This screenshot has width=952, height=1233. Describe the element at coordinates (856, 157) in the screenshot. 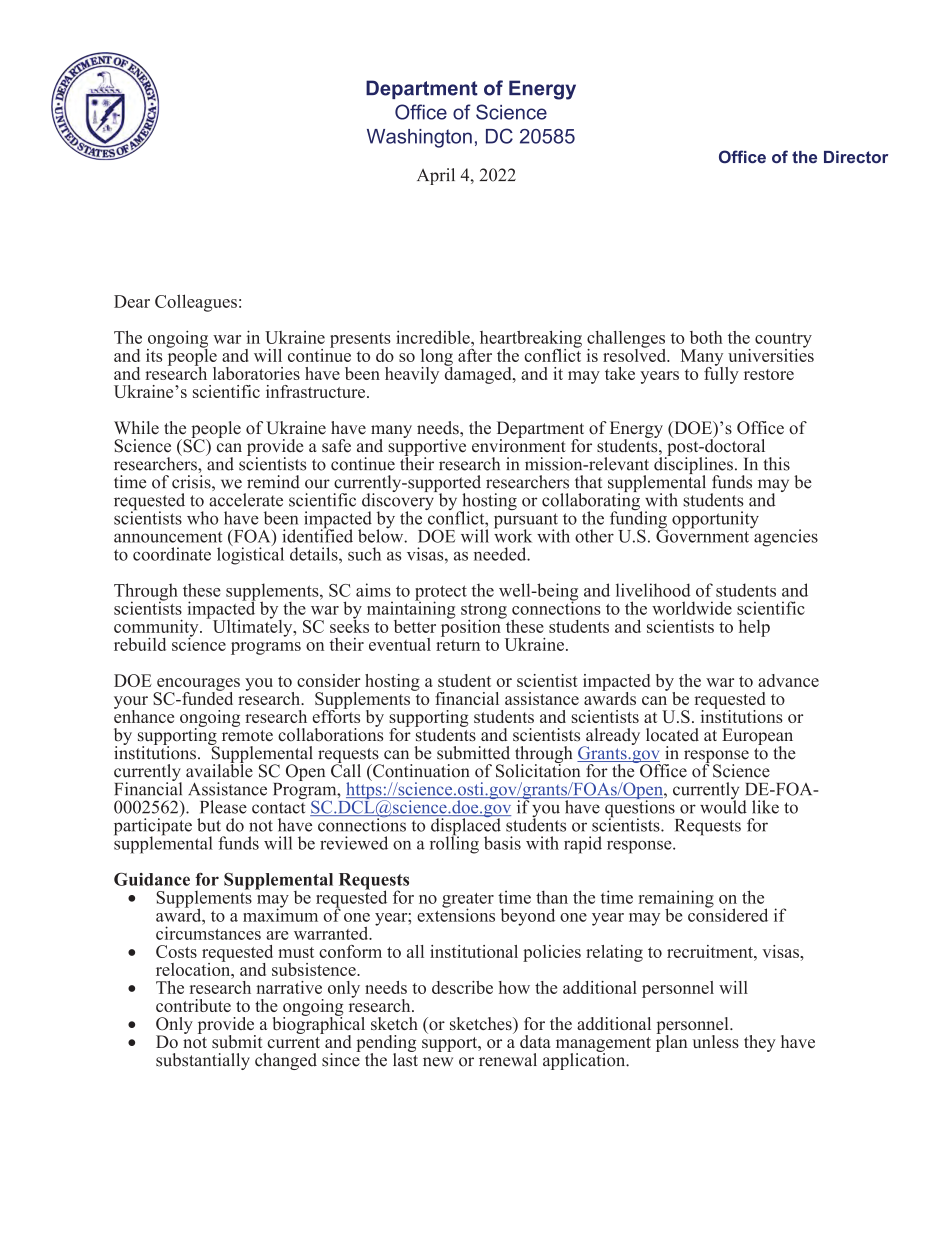

I see `Director` at that location.
